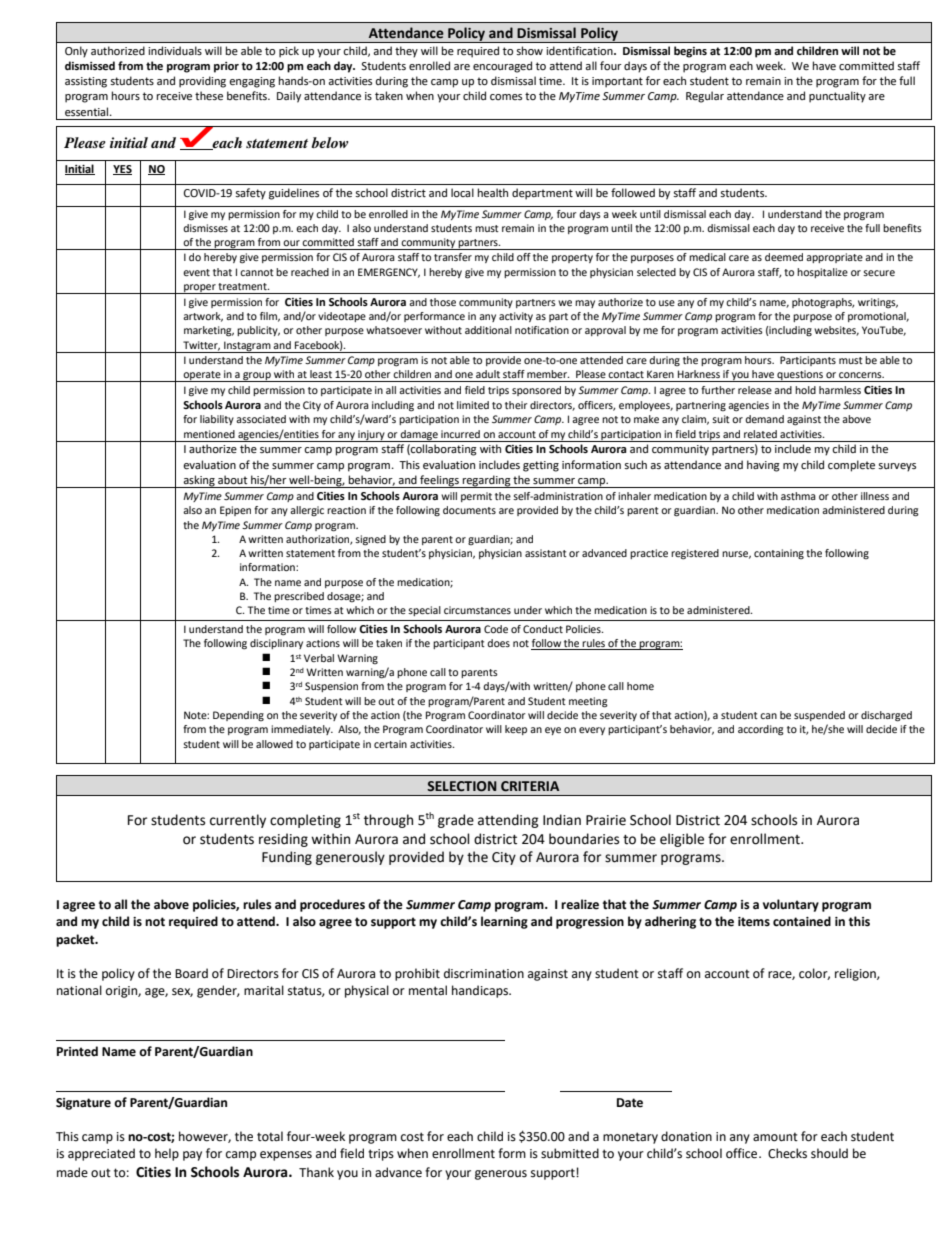 Image resolution: width=952 pixels, height=1233 pixels. I want to click on providing, so click(202, 82).
